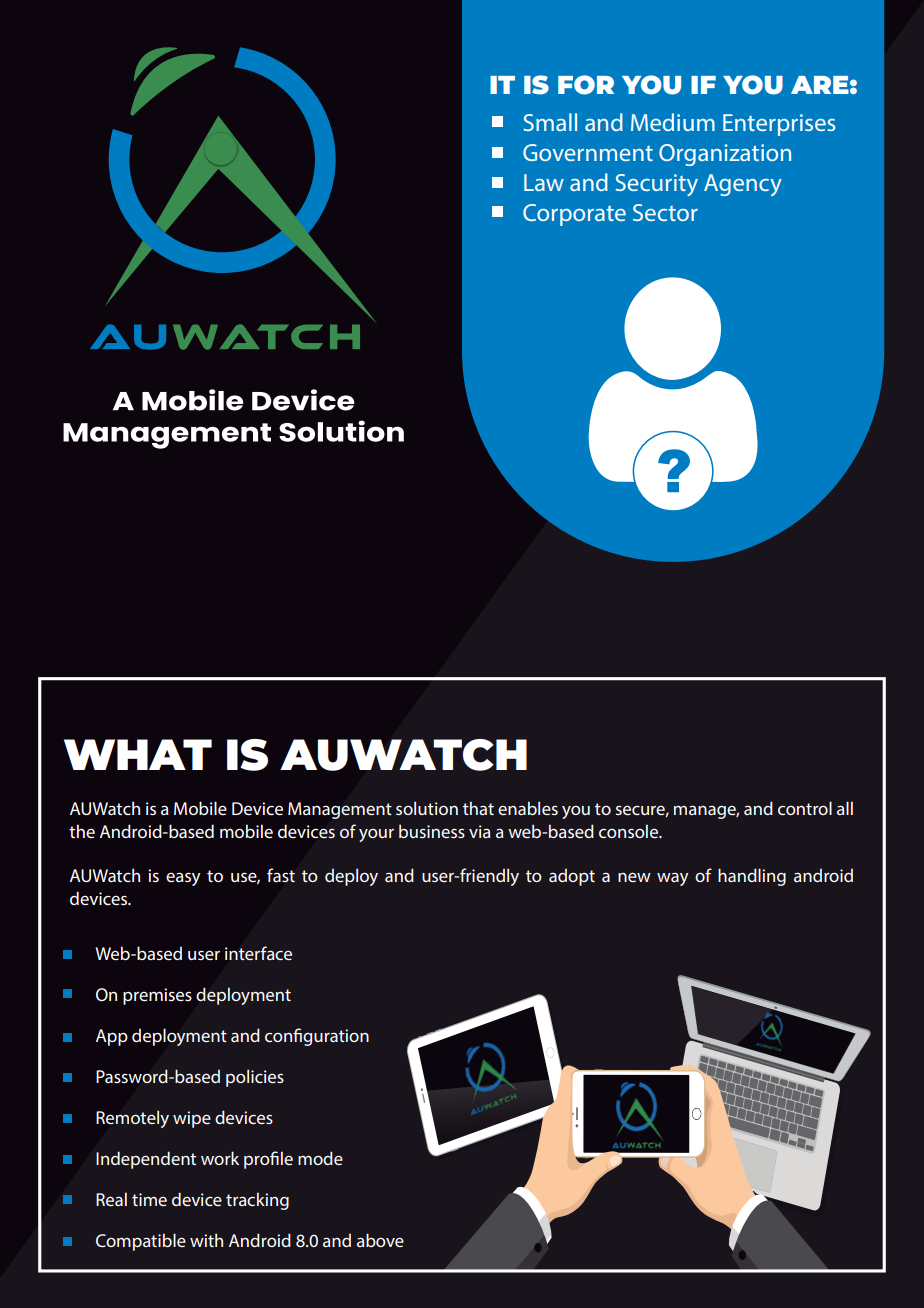 Image resolution: width=924 pixels, height=1308 pixels. I want to click on the, so click(82, 831).
